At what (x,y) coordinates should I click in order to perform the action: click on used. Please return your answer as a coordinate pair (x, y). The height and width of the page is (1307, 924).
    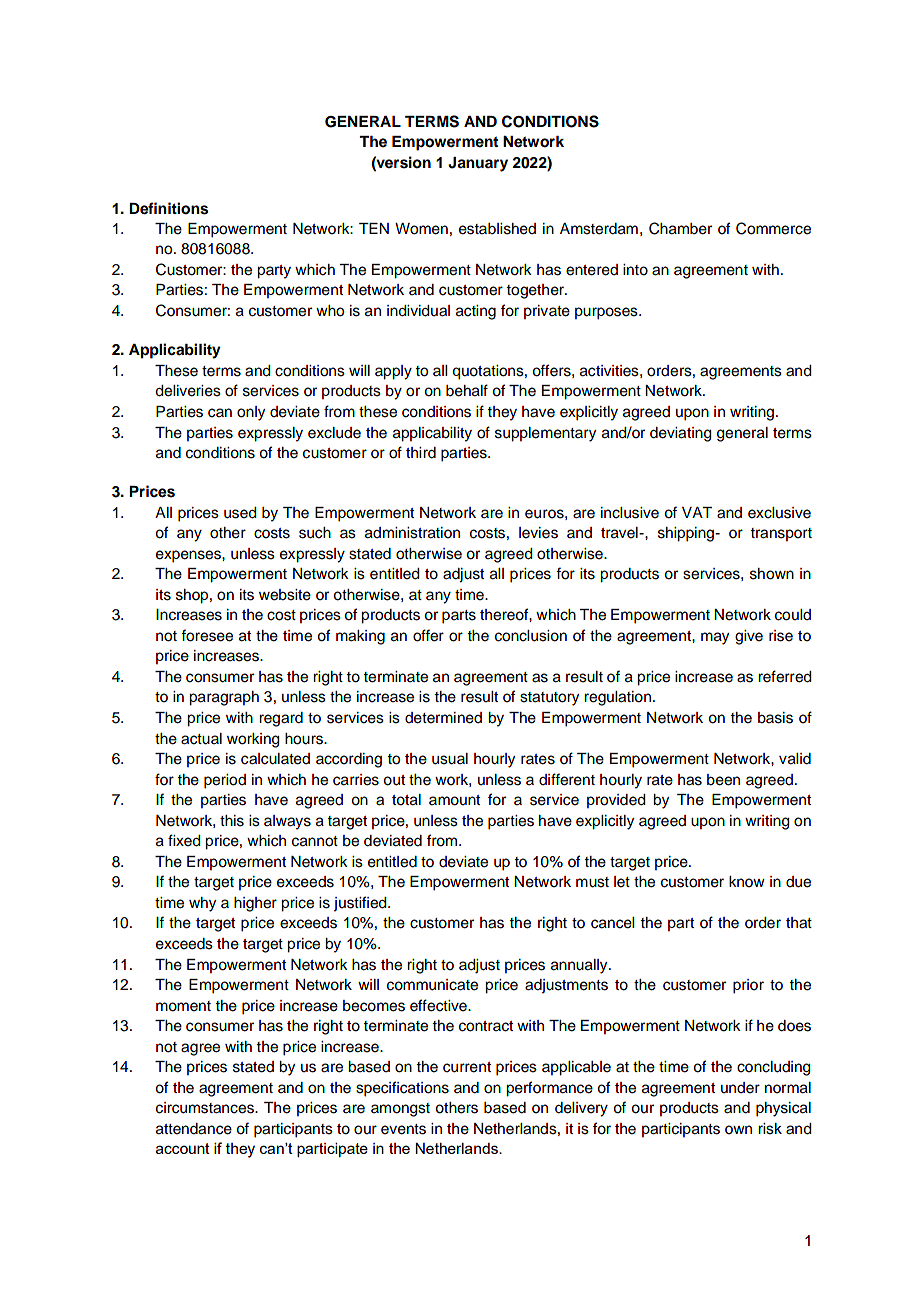
    Looking at the image, I should click on (240, 513).
